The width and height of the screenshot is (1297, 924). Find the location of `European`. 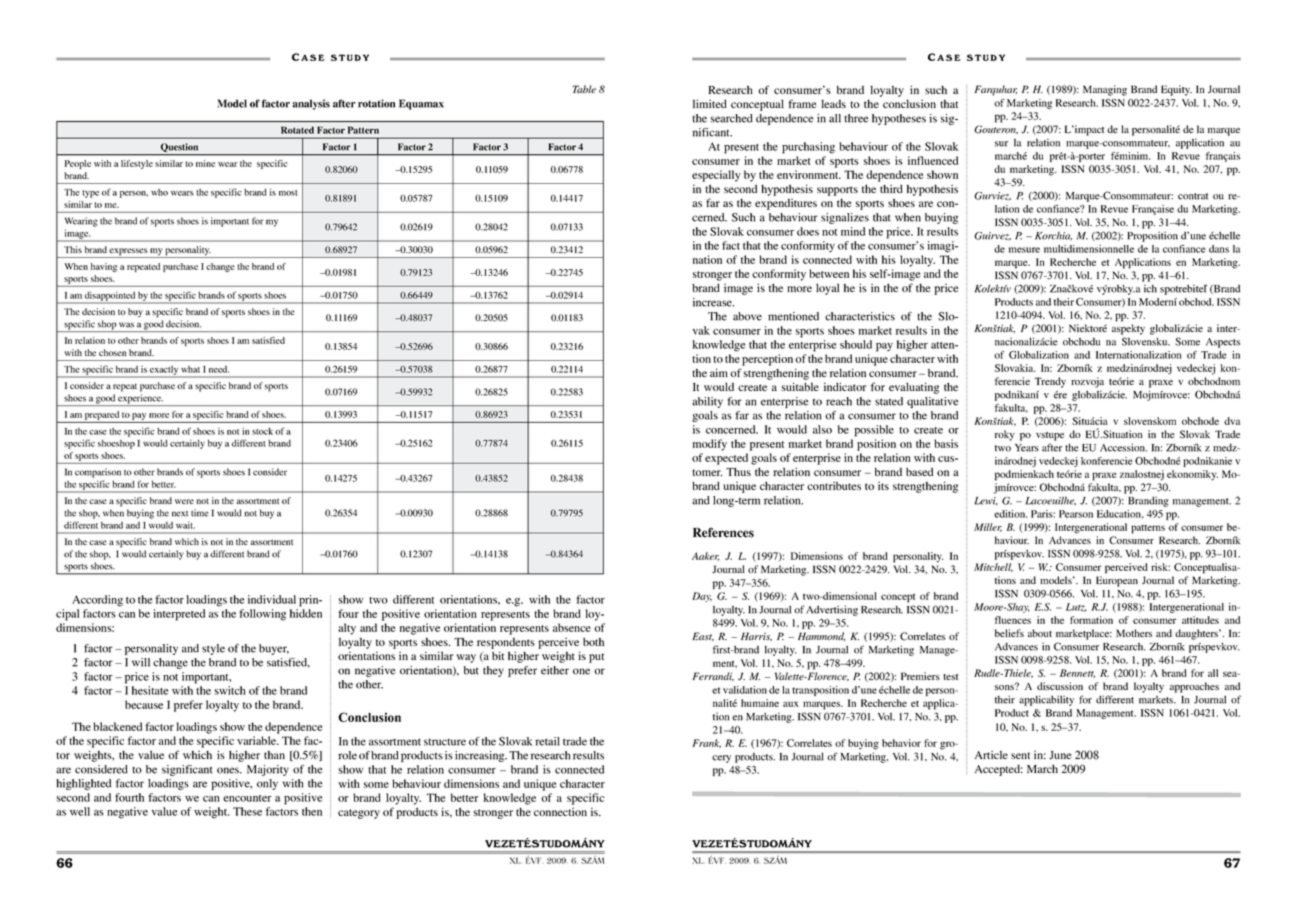

European is located at coordinates (1117, 581).
